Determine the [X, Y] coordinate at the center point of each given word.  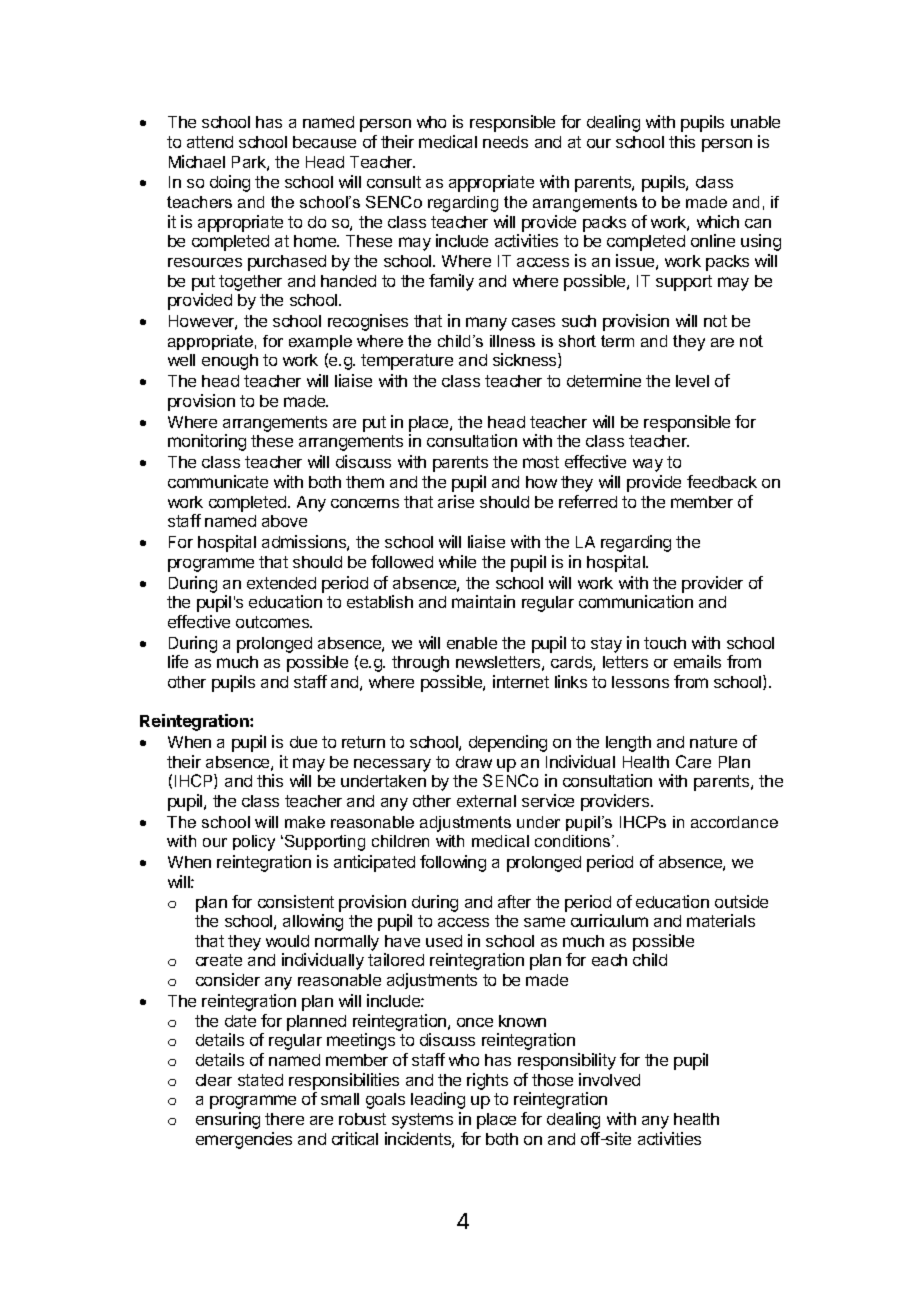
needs [505, 142]
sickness [526, 360]
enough [230, 362]
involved [609, 1079]
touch [665, 643]
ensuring [228, 1120]
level [692, 381]
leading [438, 1100]
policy [254, 843]
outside [741, 901]
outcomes [274, 622]
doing [230, 183]
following [453, 863]
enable [472, 643]
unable [755, 122]
